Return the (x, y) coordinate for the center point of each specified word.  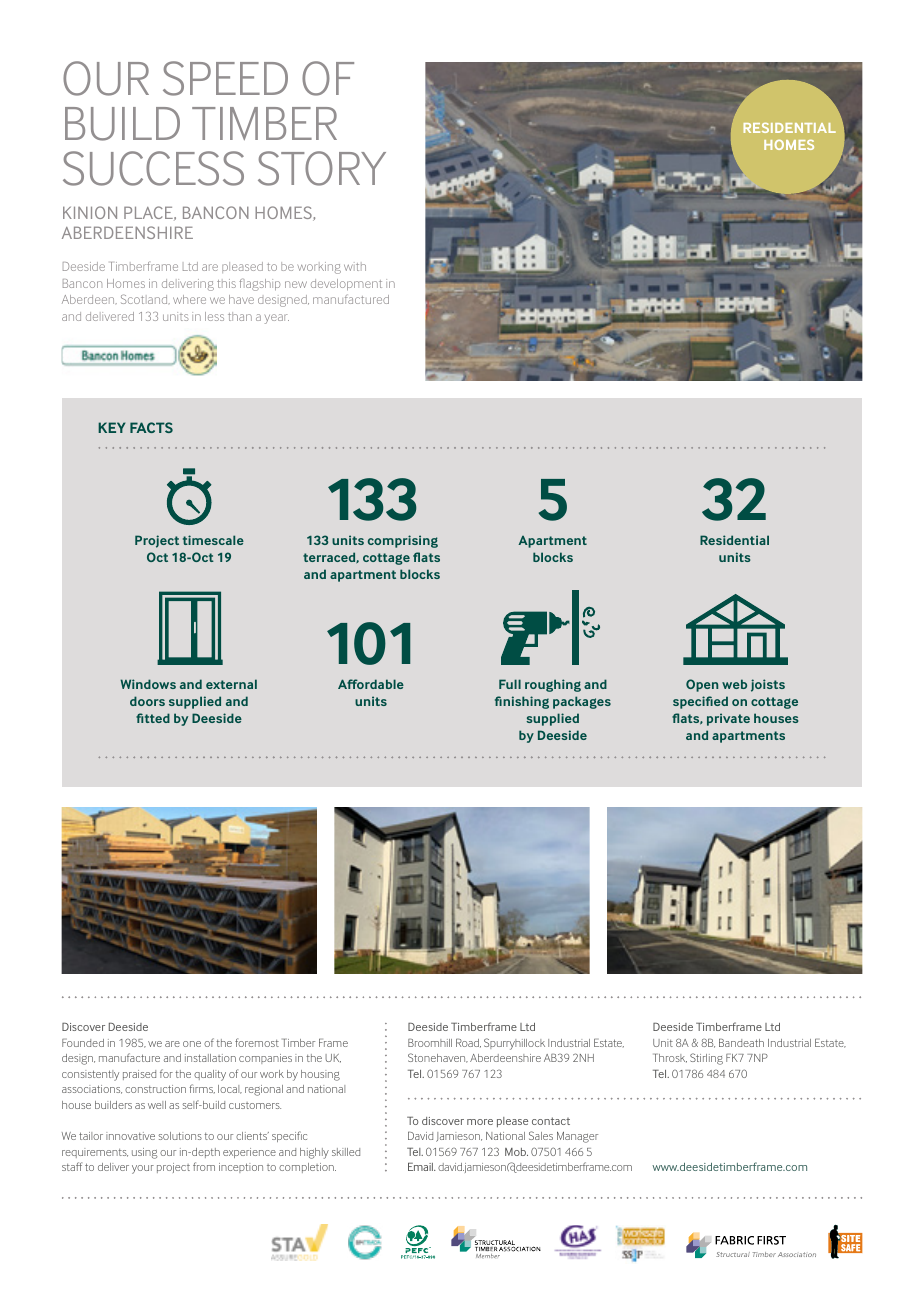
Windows (148, 684)
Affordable (371, 684)
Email (421, 1167)
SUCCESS (153, 168)
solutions (180, 1136)
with (355, 266)
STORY (322, 168)
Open (702, 685)
